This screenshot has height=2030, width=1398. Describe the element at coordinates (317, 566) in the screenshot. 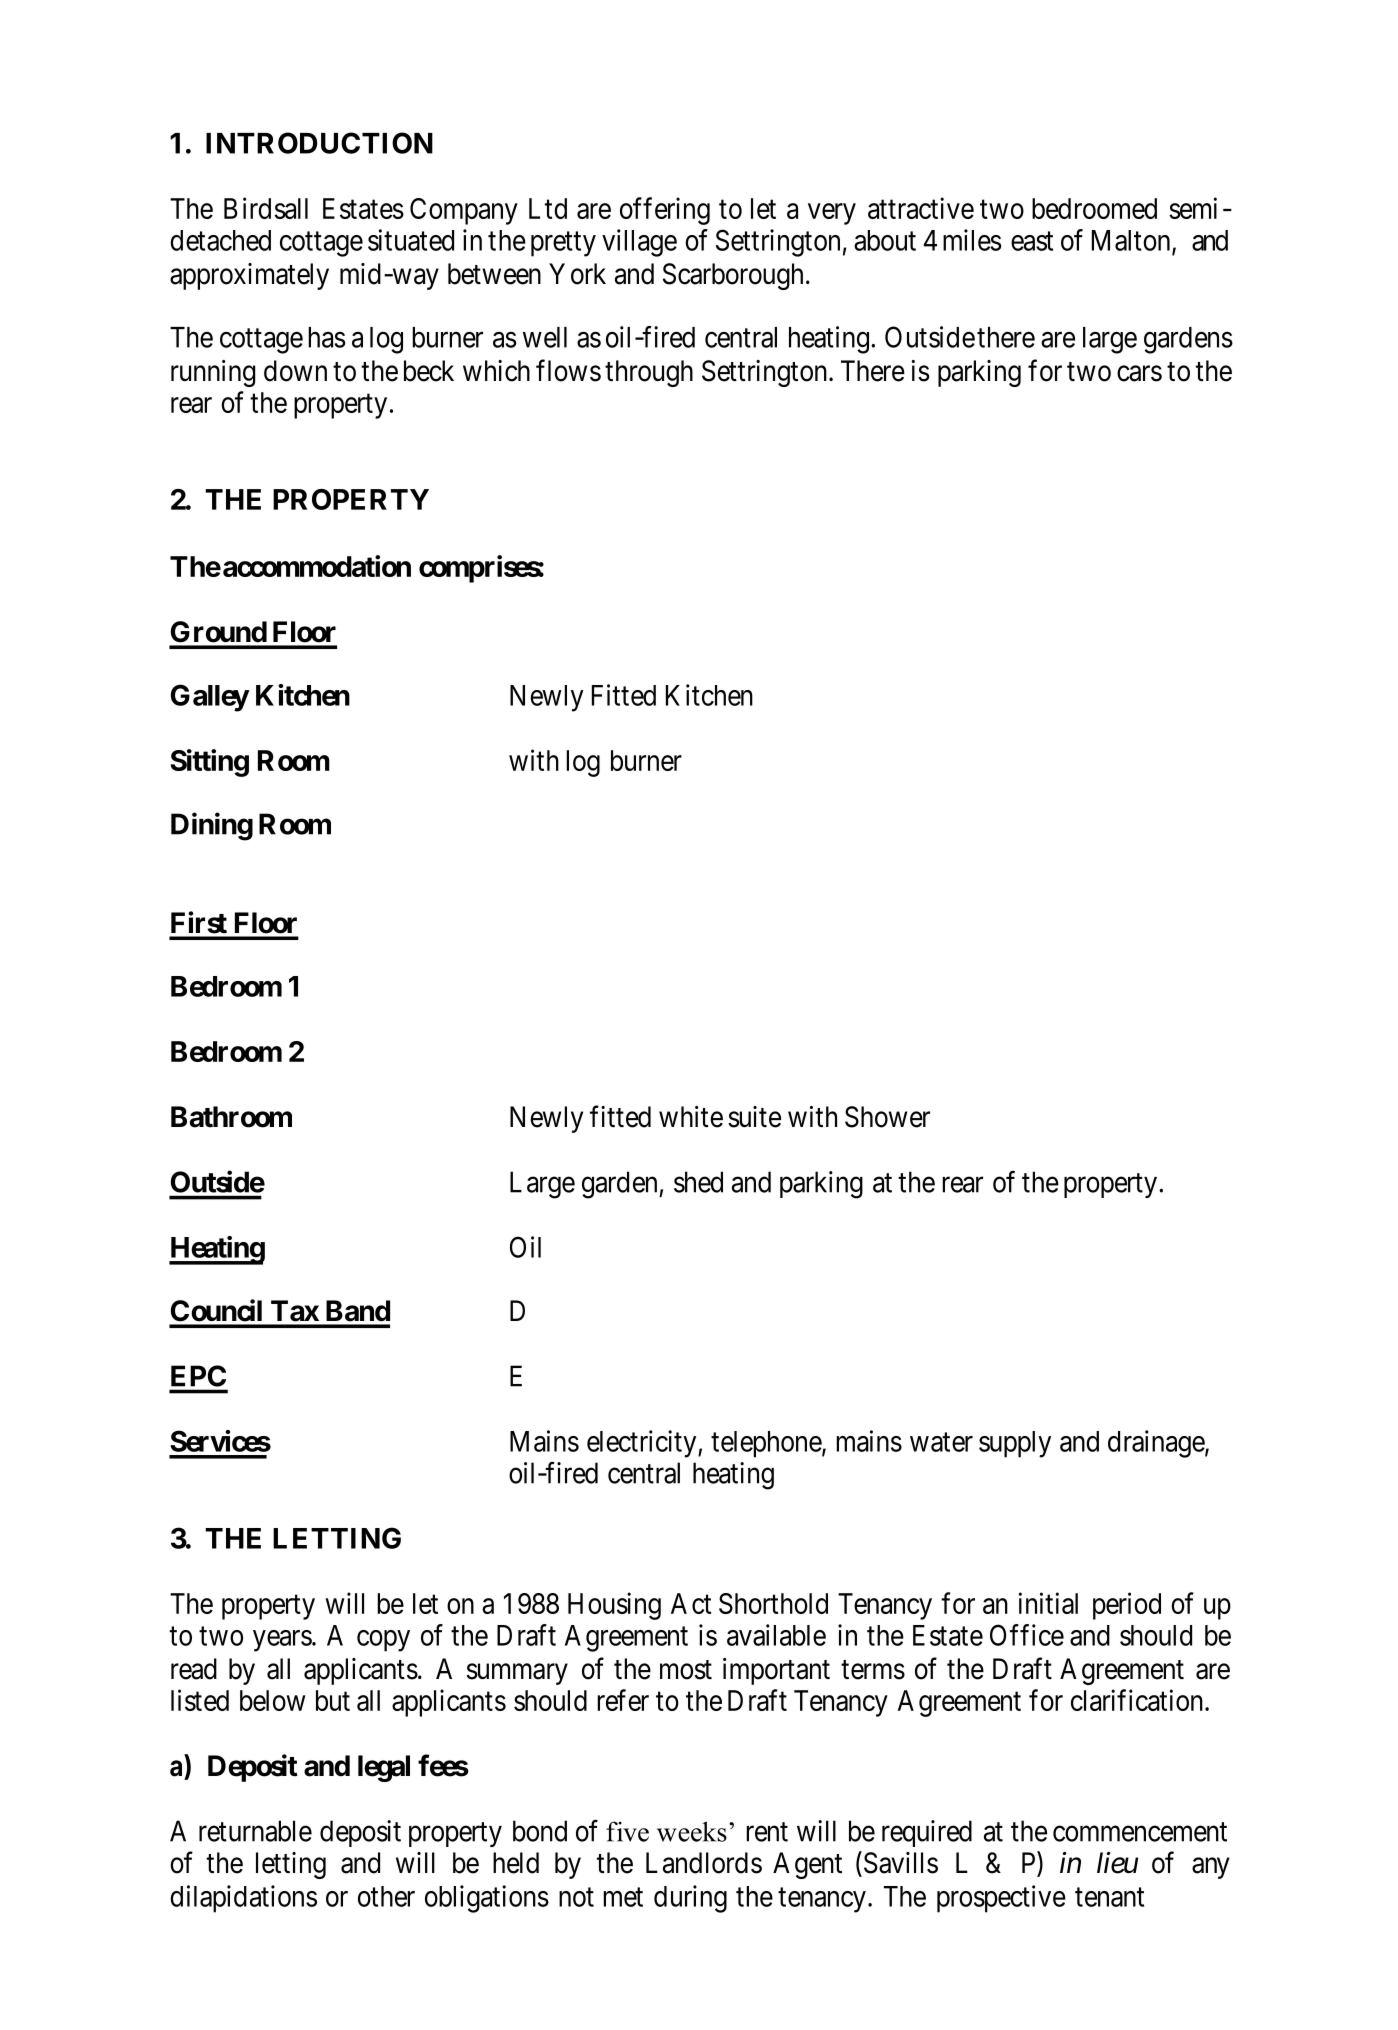

I see `accommodation` at that location.
